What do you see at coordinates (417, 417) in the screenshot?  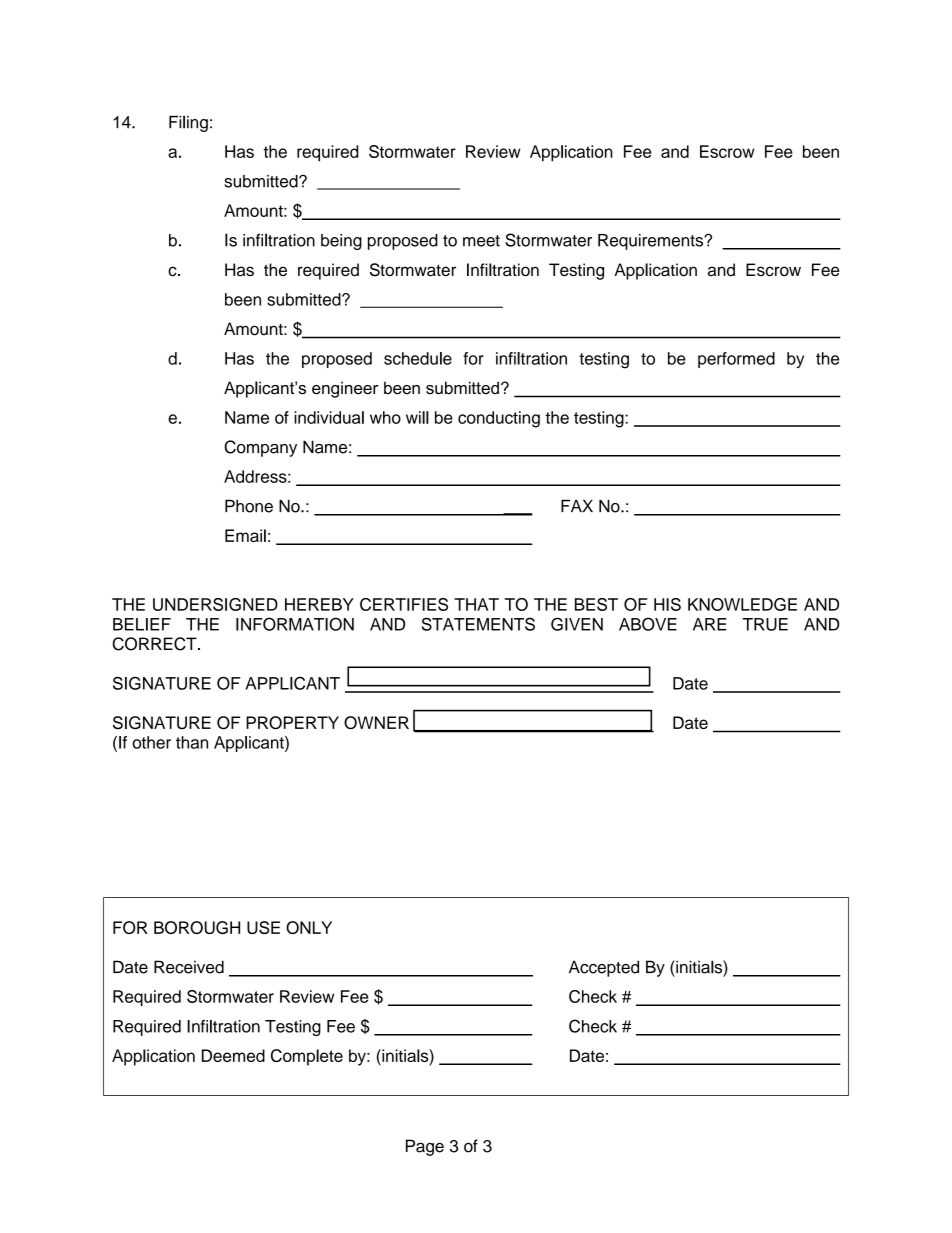 I see `will` at bounding box center [417, 417].
